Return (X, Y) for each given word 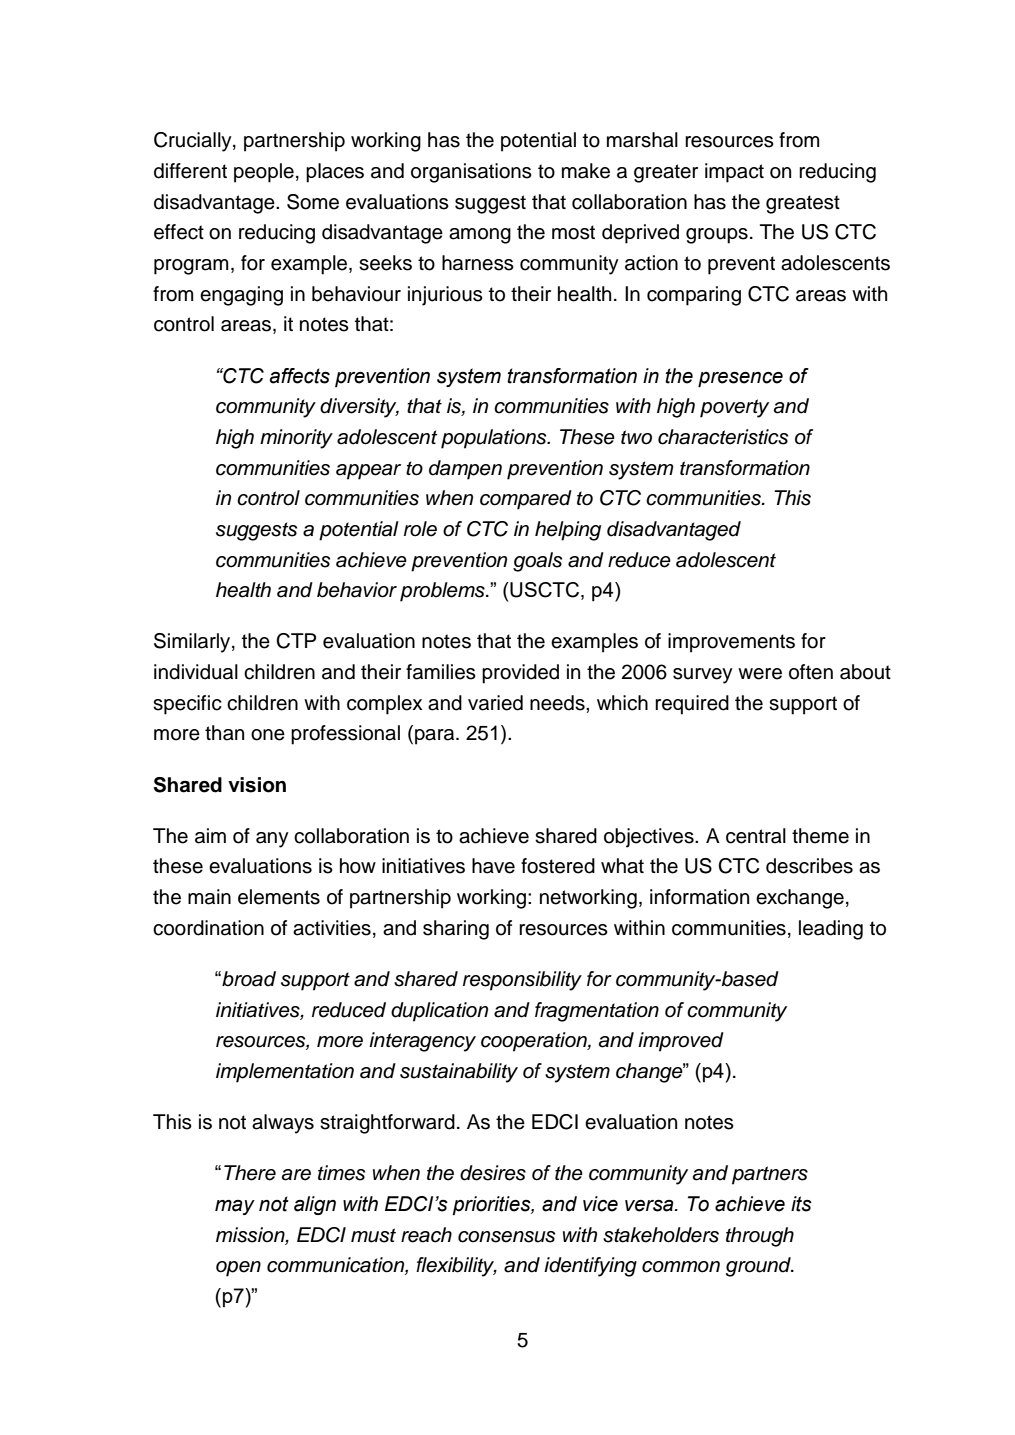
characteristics (723, 437)
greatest (803, 204)
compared (526, 500)
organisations (471, 173)
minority (296, 439)
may (235, 1207)
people (264, 173)
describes (809, 866)
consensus (506, 1237)
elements (279, 897)
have (493, 866)
